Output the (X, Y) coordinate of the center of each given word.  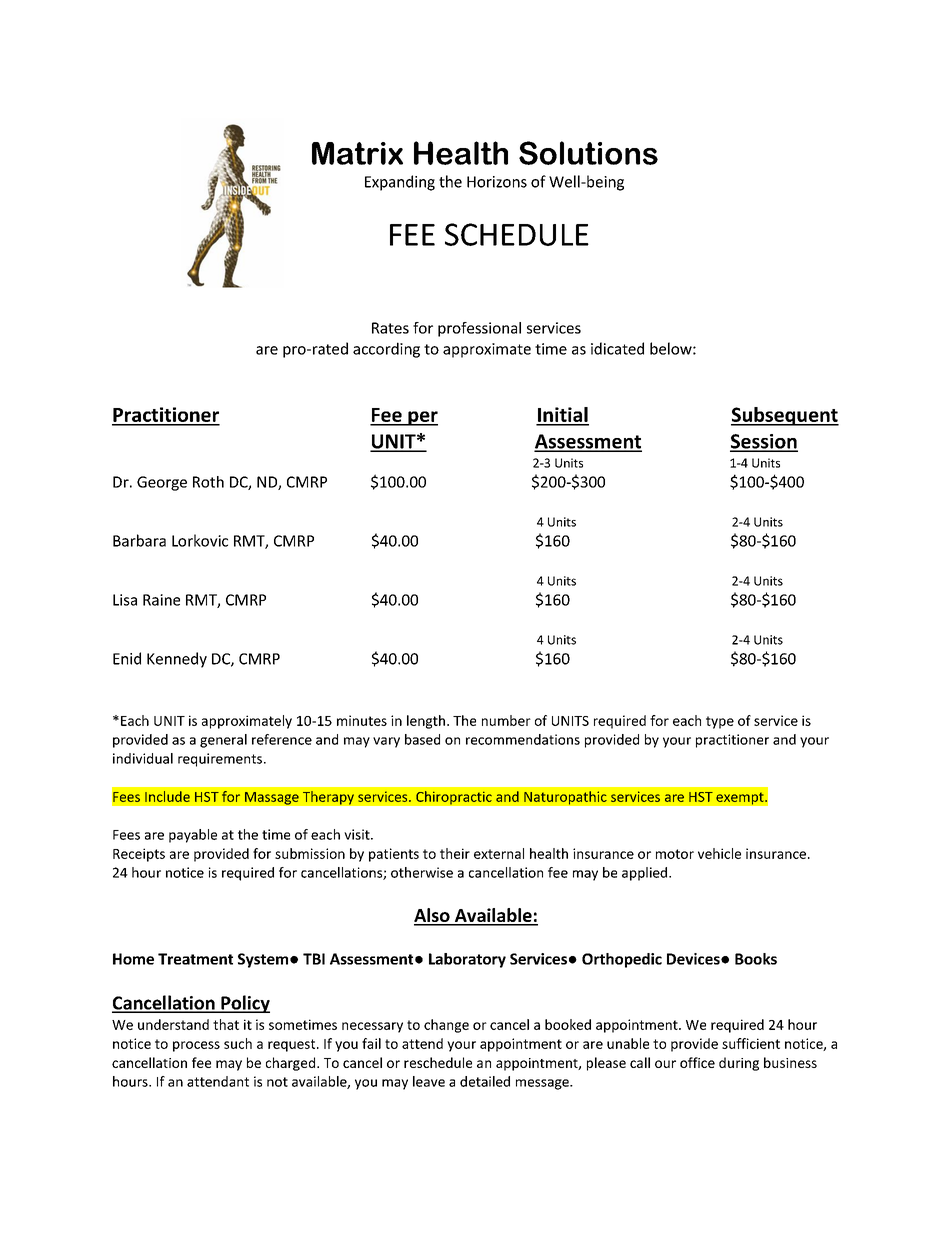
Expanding (400, 183)
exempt (741, 798)
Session (764, 442)
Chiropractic (454, 797)
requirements (220, 760)
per (422, 418)
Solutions (588, 153)
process (196, 1046)
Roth (208, 482)
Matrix (357, 153)
